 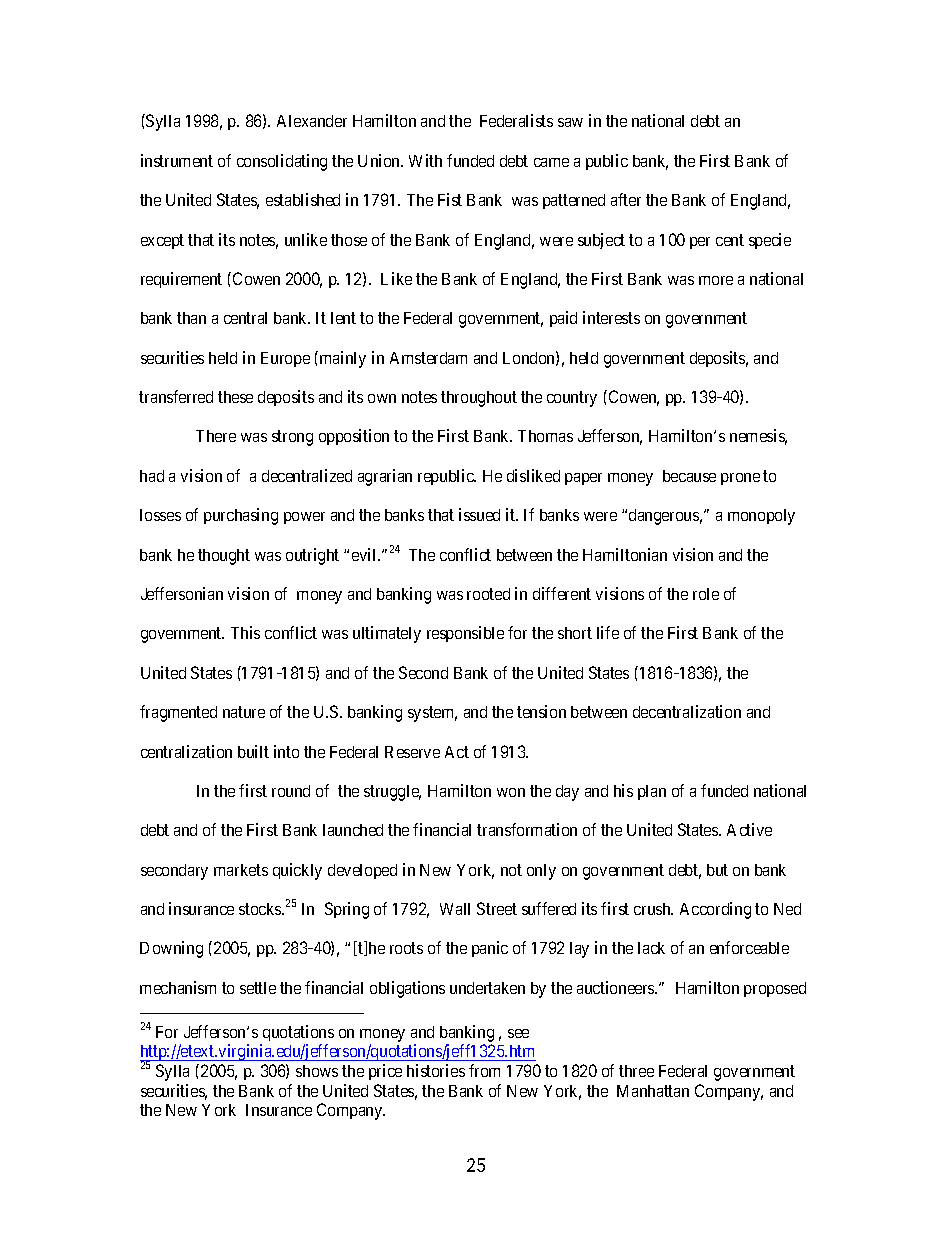 I want to click on from, so click(x=484, y=1070).
